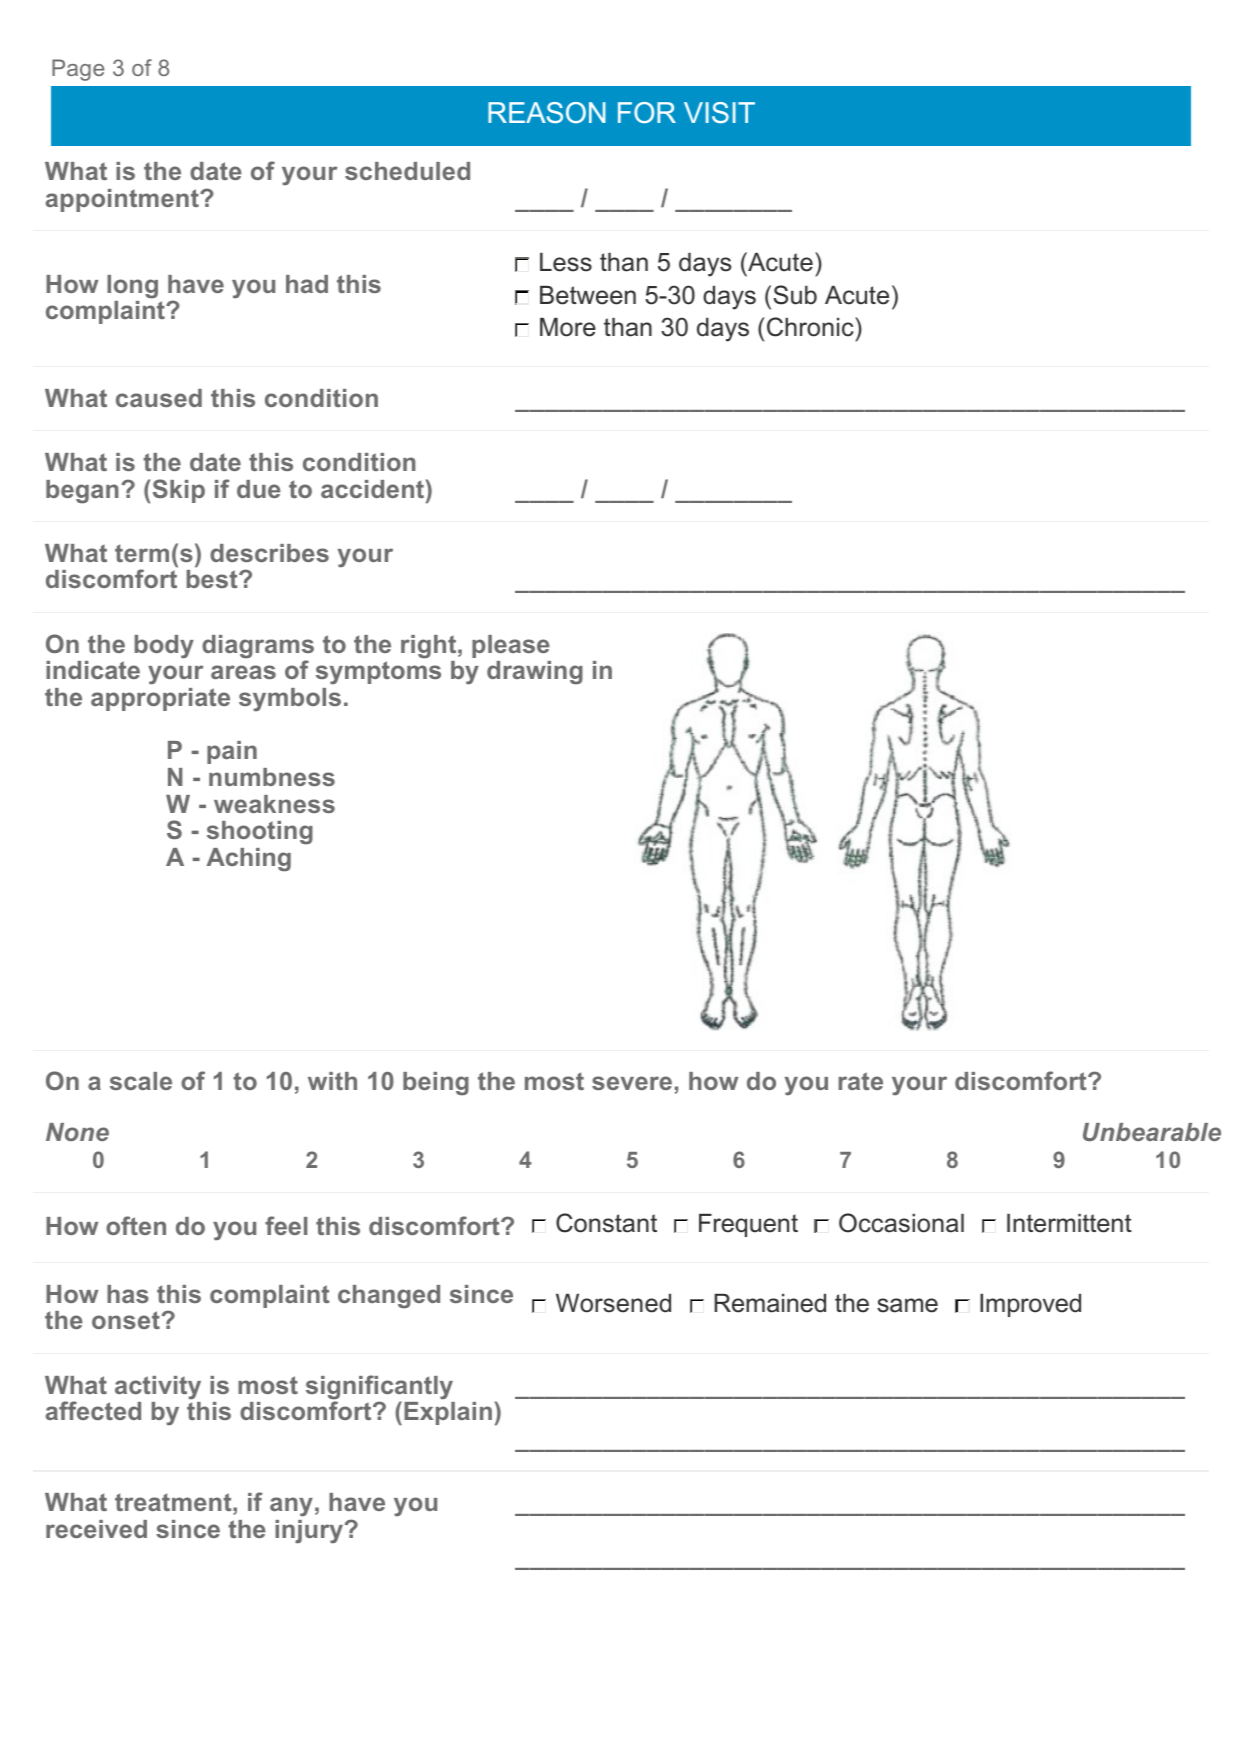  What do you see at coordinates (78, 70) in the document?
I see `Page` at bounding box center [78, 70].
